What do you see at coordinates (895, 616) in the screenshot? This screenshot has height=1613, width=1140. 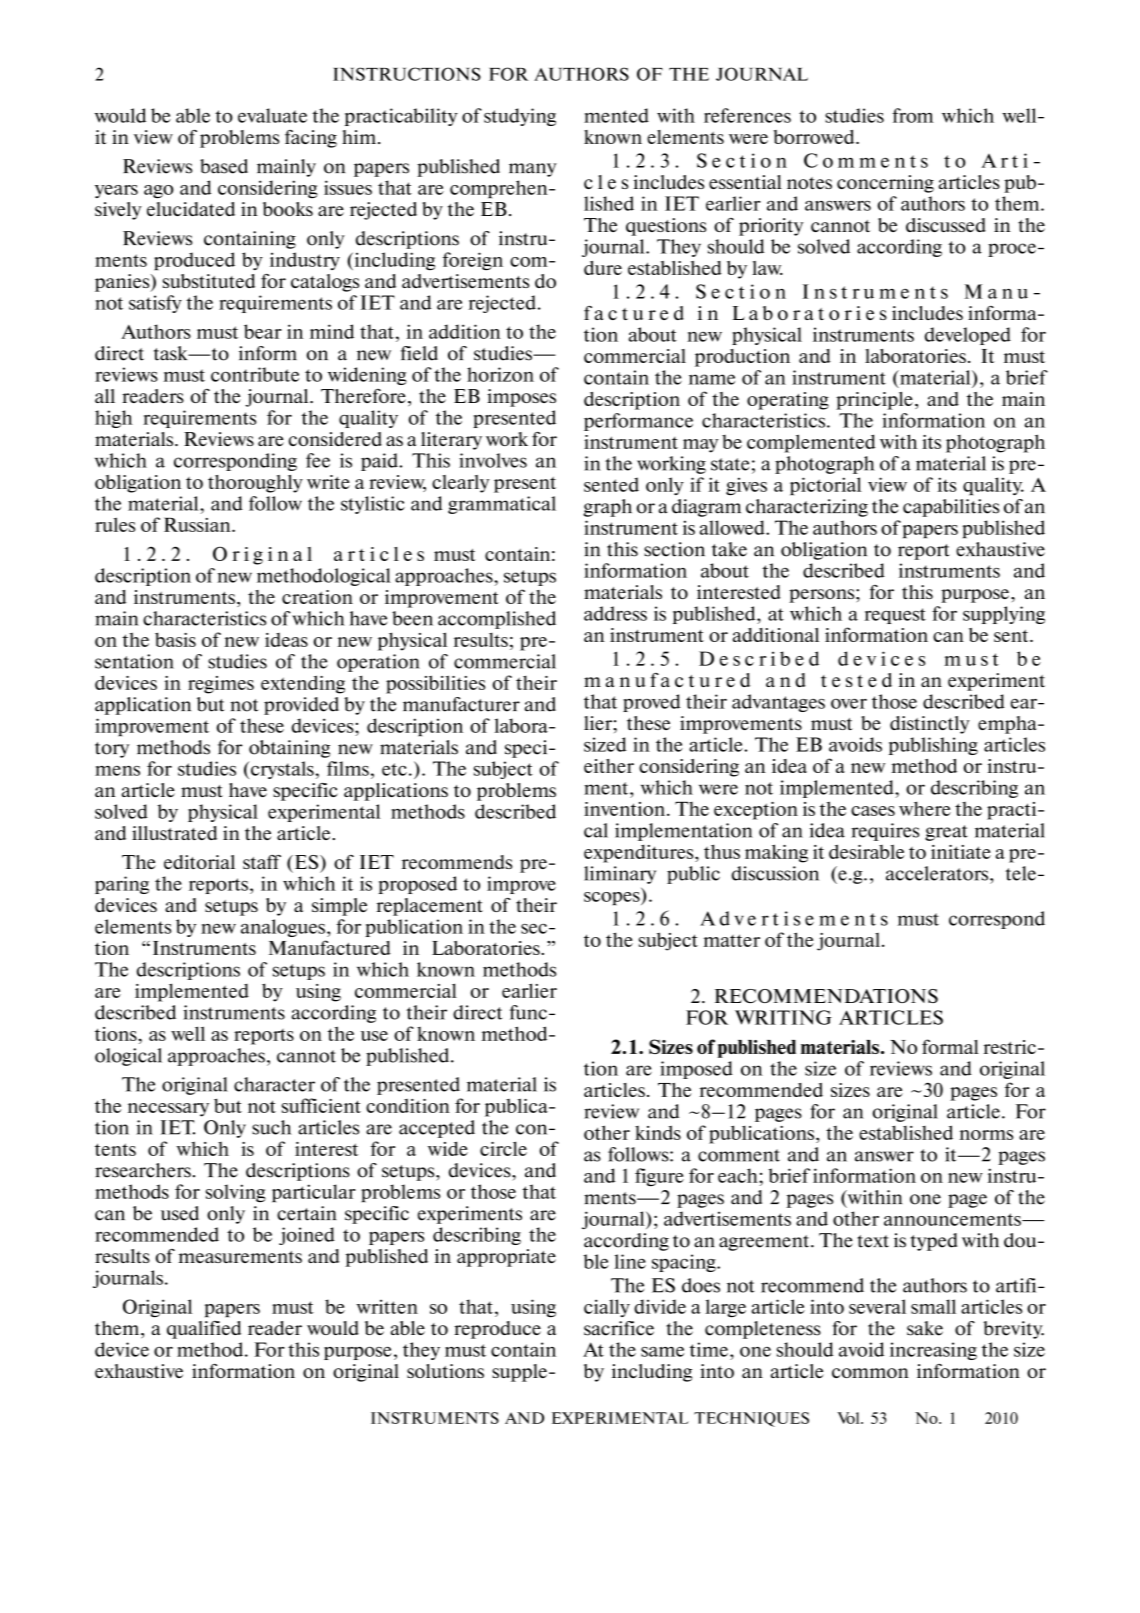 I see `request` at bounding box center [895, 616].
